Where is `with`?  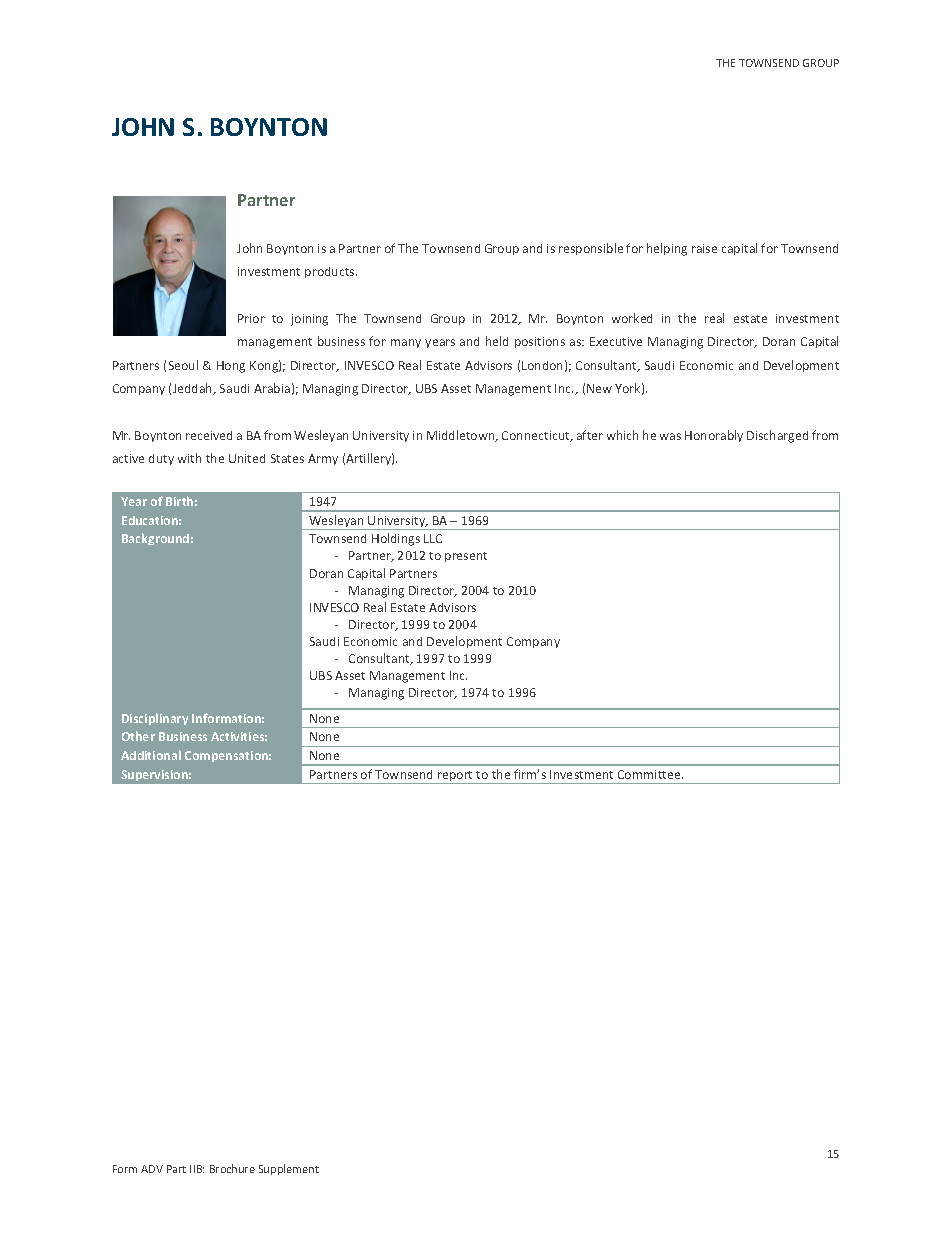
with is located at coordinates (189, 458).
